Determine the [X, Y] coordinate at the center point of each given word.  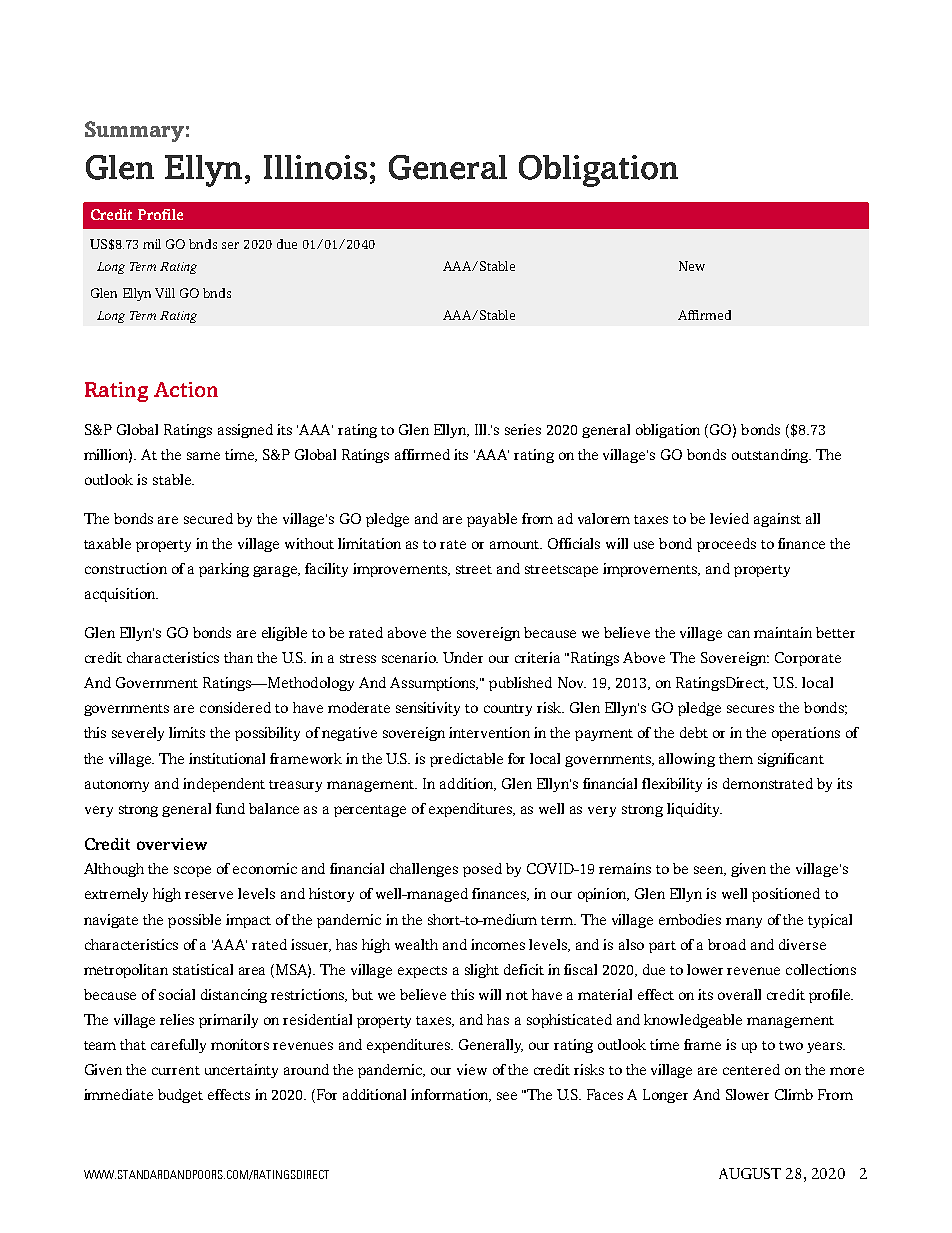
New [692, 266]
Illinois [315, 167]
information [451, 1095]
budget [180, 1096]
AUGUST [750, 1173]
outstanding [771, 456]
